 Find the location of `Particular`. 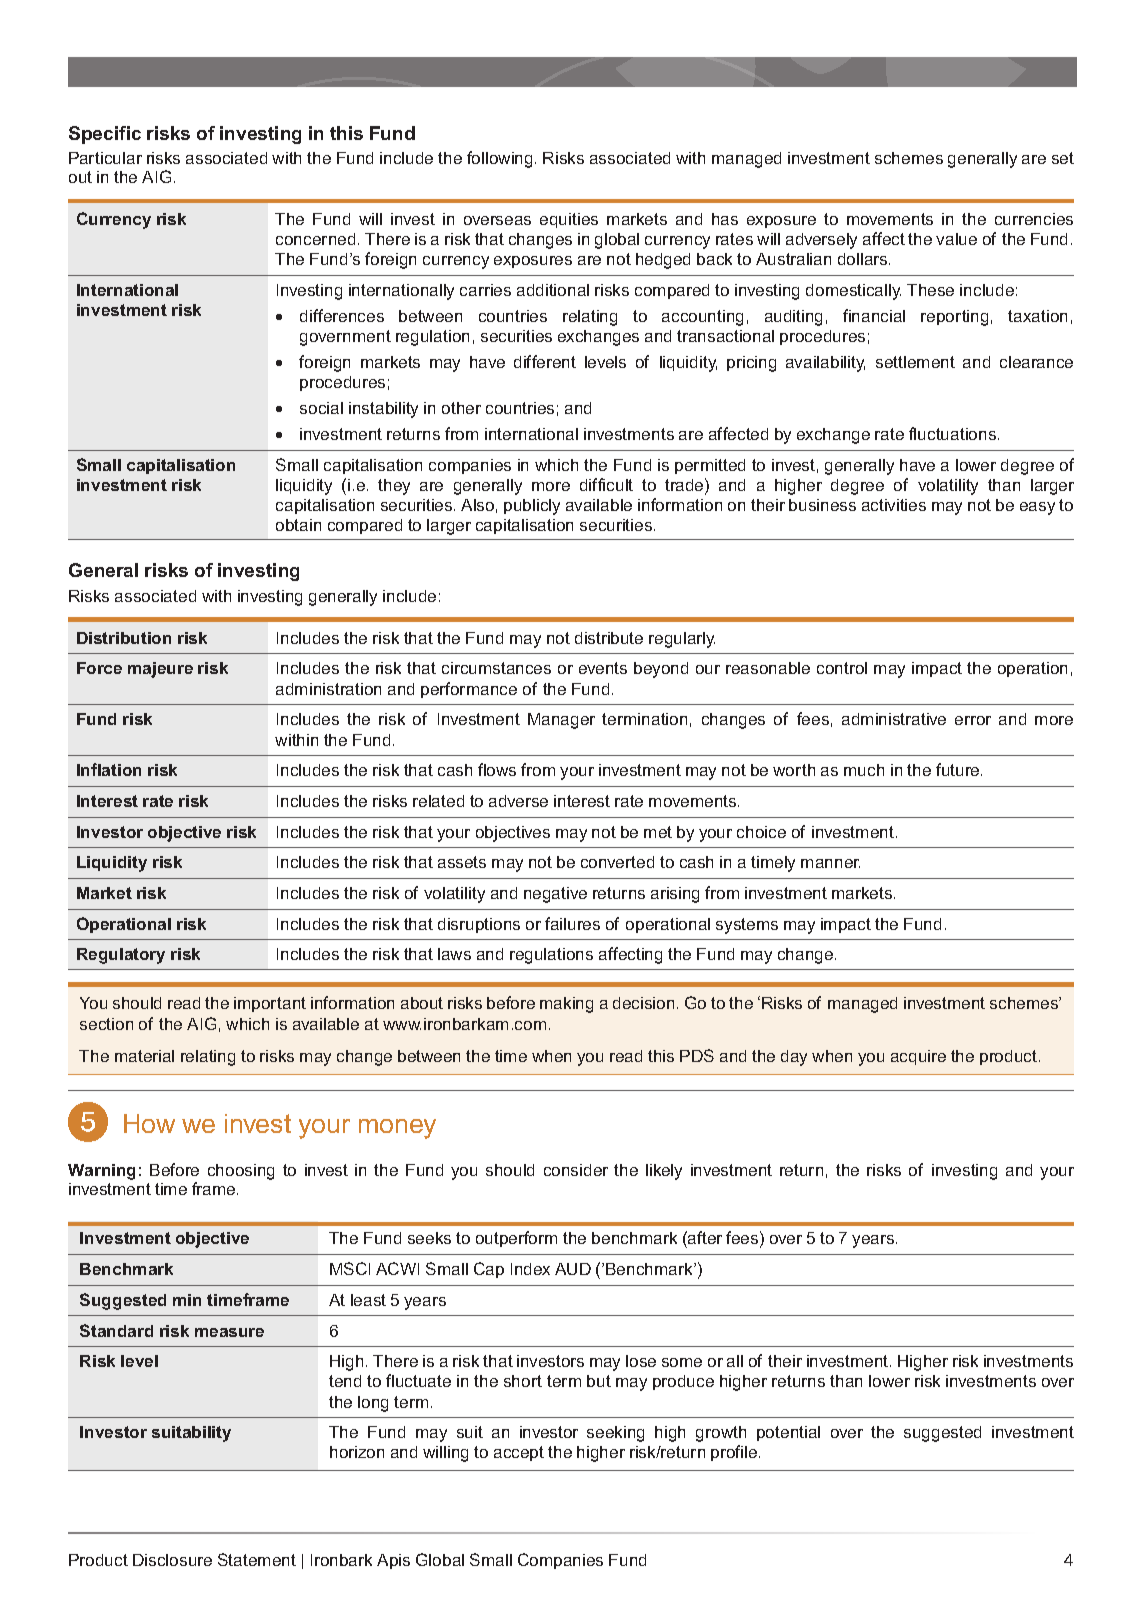

Particular is located at coordinates (105, 158).
